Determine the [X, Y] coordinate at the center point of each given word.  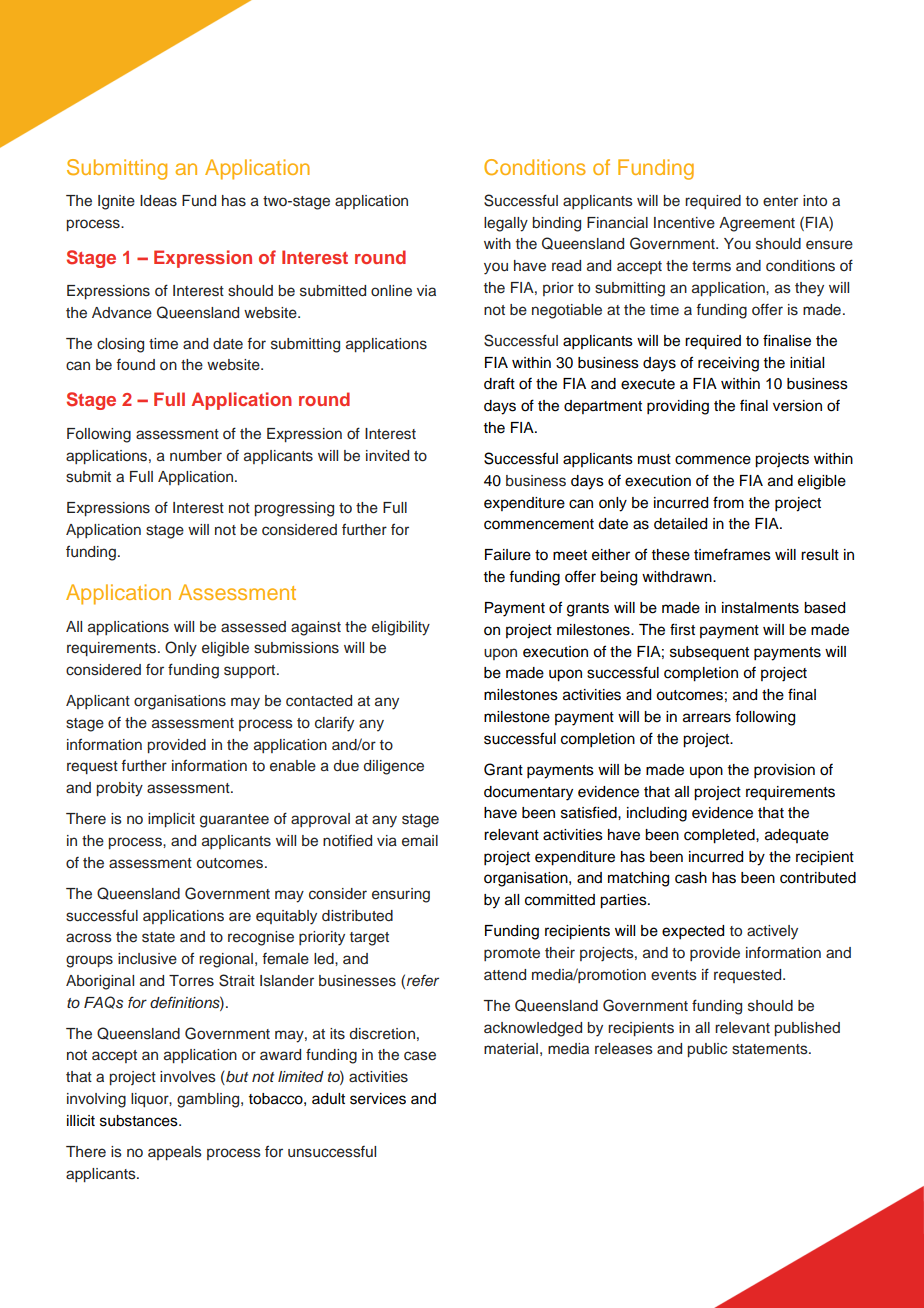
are [240, 916]
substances [140, 1121]
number [196, 456]
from [728, 502]
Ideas [158, 201]
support [251, 671]
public [707, 1050]
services [378, 1099]
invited [387, 455]
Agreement [757, 224]
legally [506, 224]
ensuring [401, 895]
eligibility [401, 628]
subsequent [709, 653]
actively [772, 932]
